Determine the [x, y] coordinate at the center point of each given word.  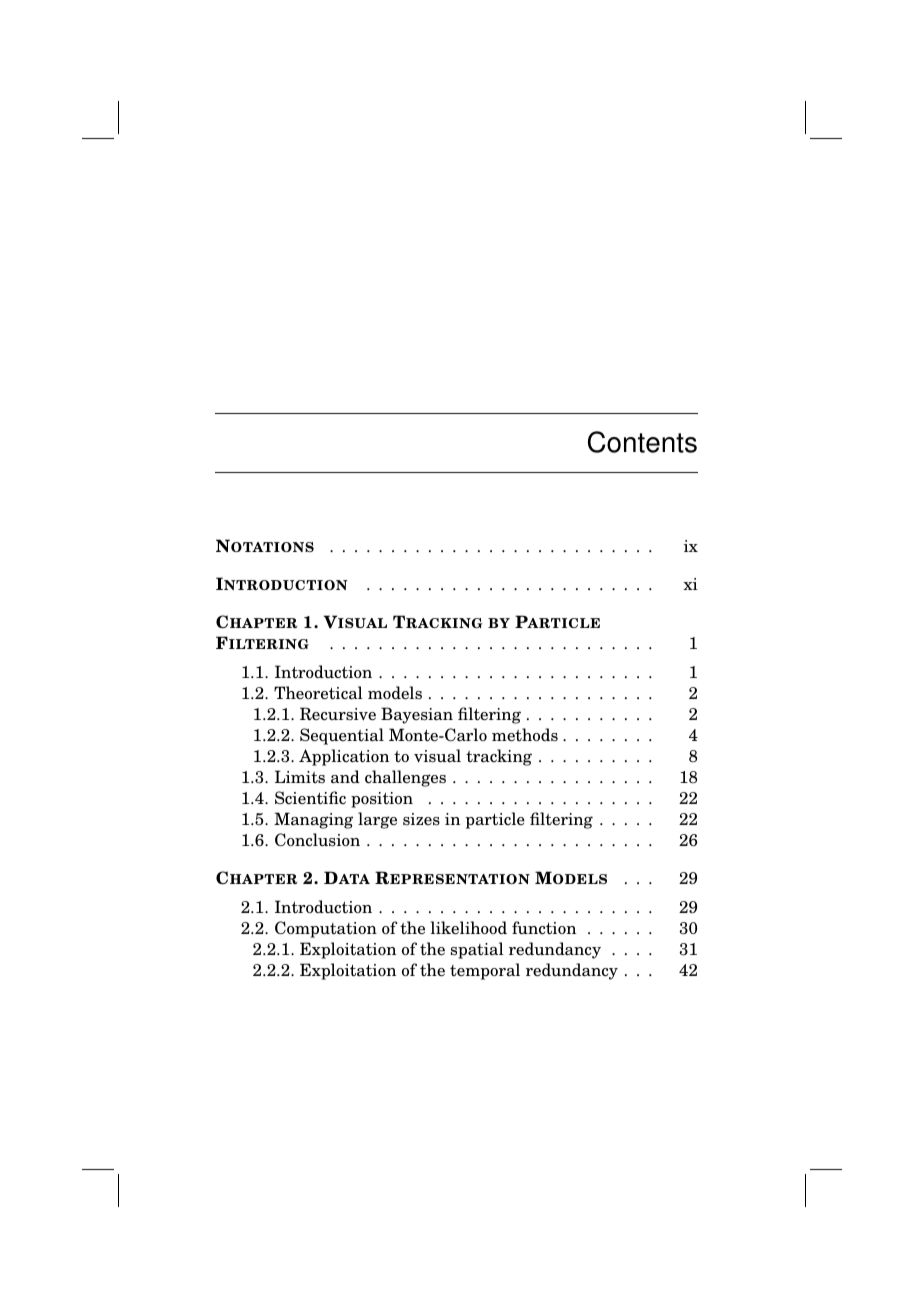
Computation [326, 929]
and [345, 777]
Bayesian [417, 715]
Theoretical [318, 693]
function [544, 928]
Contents [642, 442]
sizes [421, 819]
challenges [405, 778]
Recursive [338, 714]
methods [525, 735]
